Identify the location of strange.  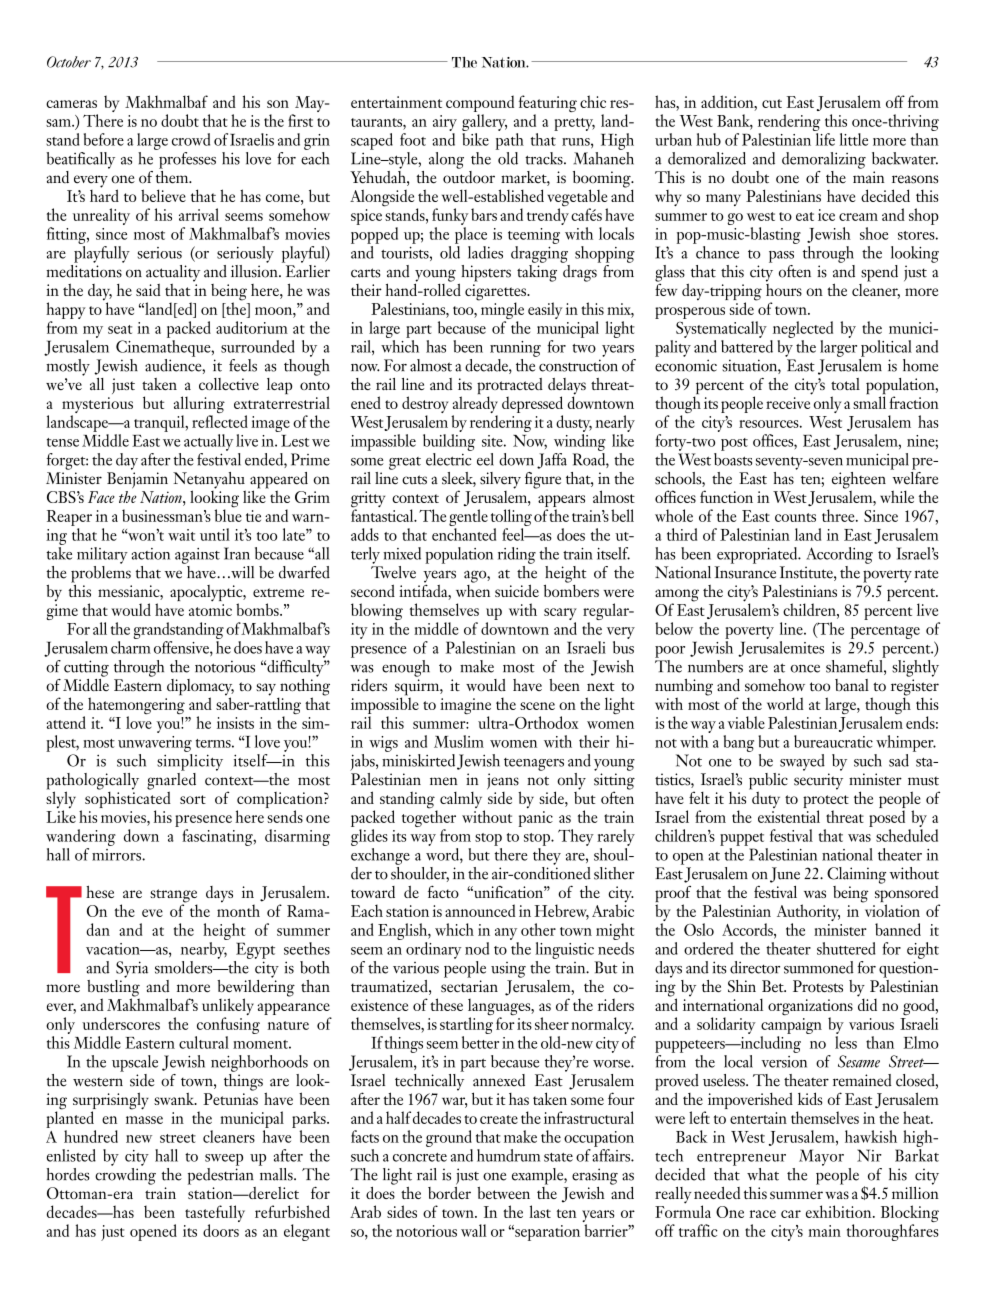
(173, 897).
